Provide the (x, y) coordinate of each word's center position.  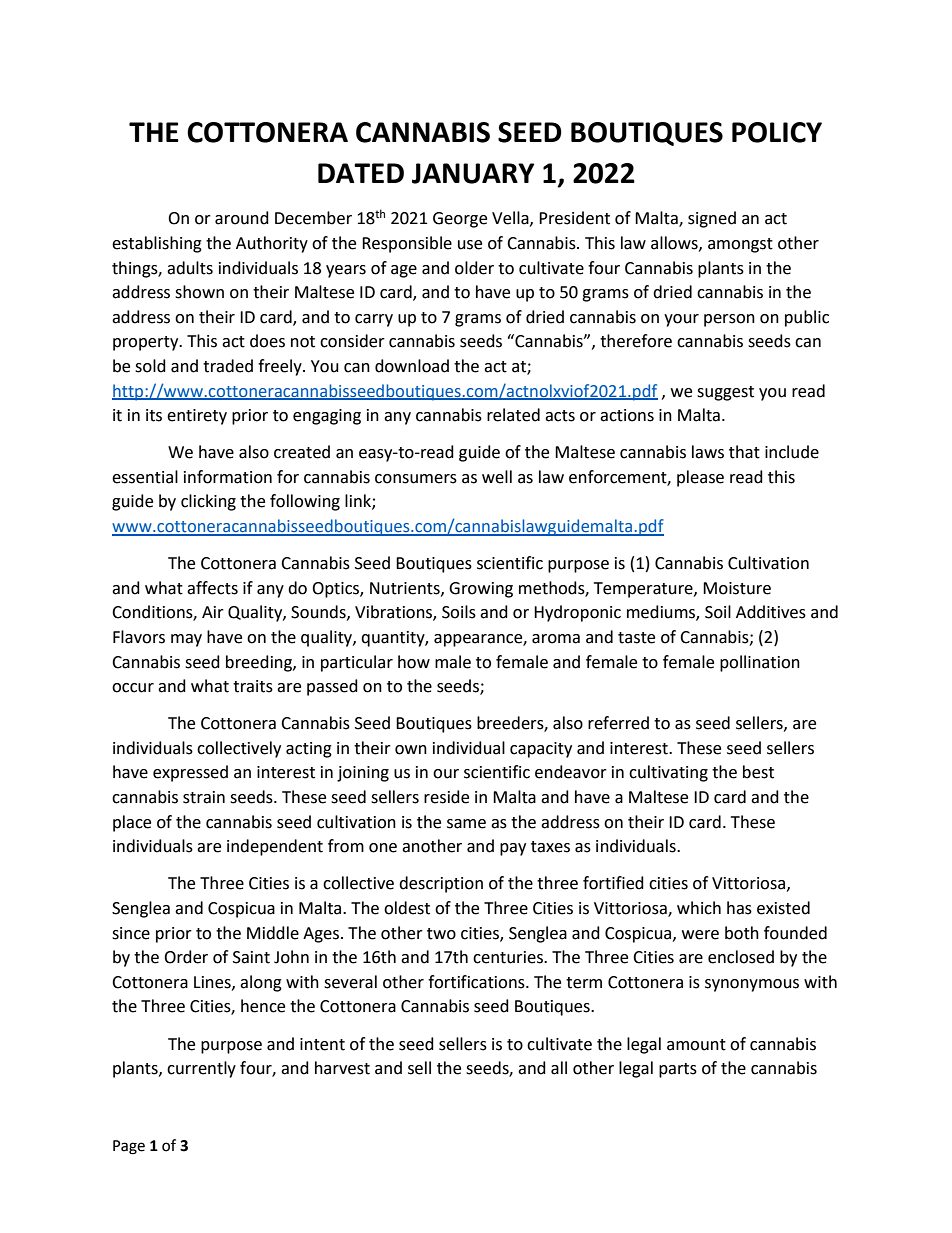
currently (201, 1069)
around (242, 218)
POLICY (777, 132)
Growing (481, 590)
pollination (760, 663)
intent (322, 1044)
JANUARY (473, 173)
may (186, 640)
